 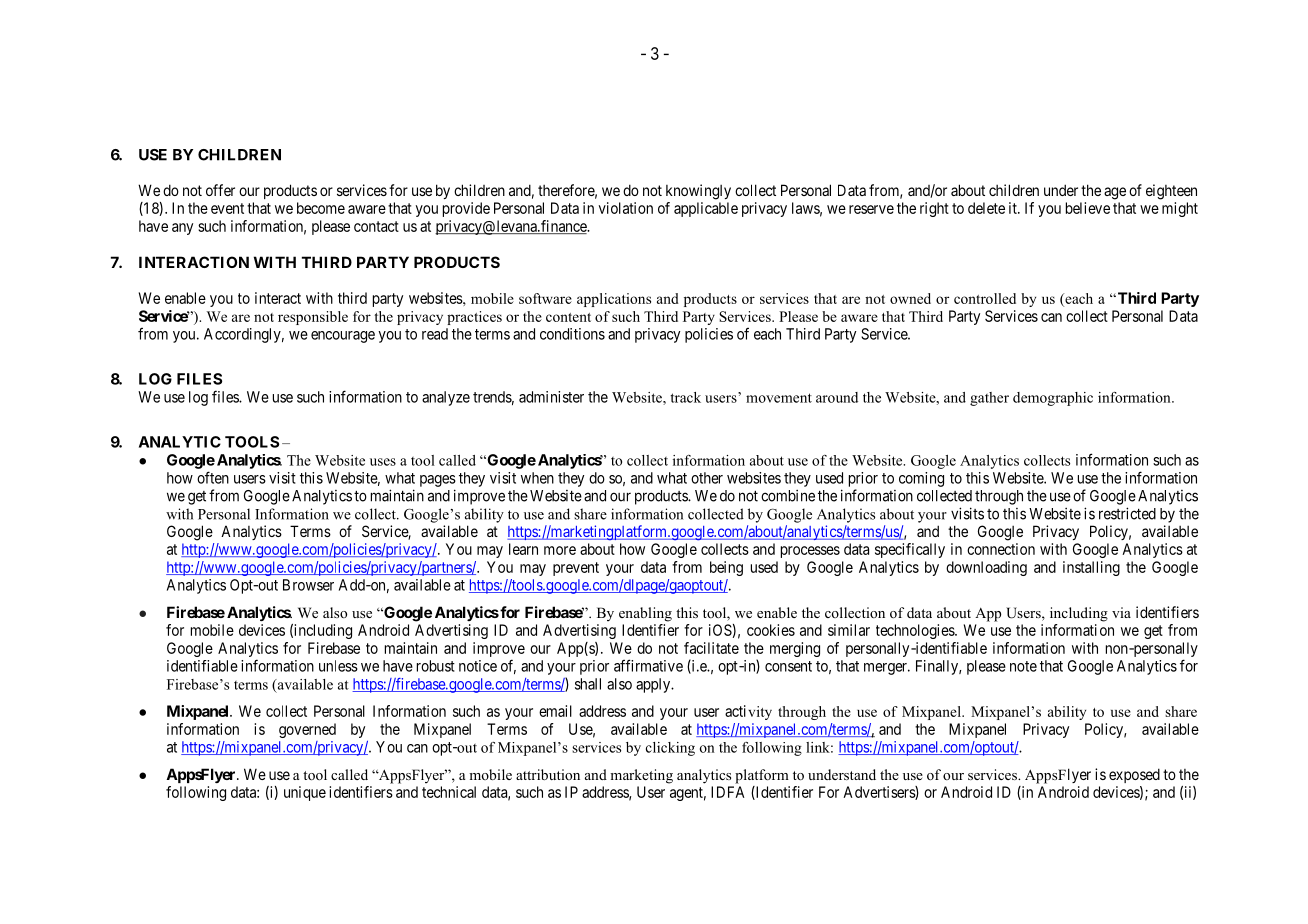 I want to click on unique, so click(x=305, y=793).
